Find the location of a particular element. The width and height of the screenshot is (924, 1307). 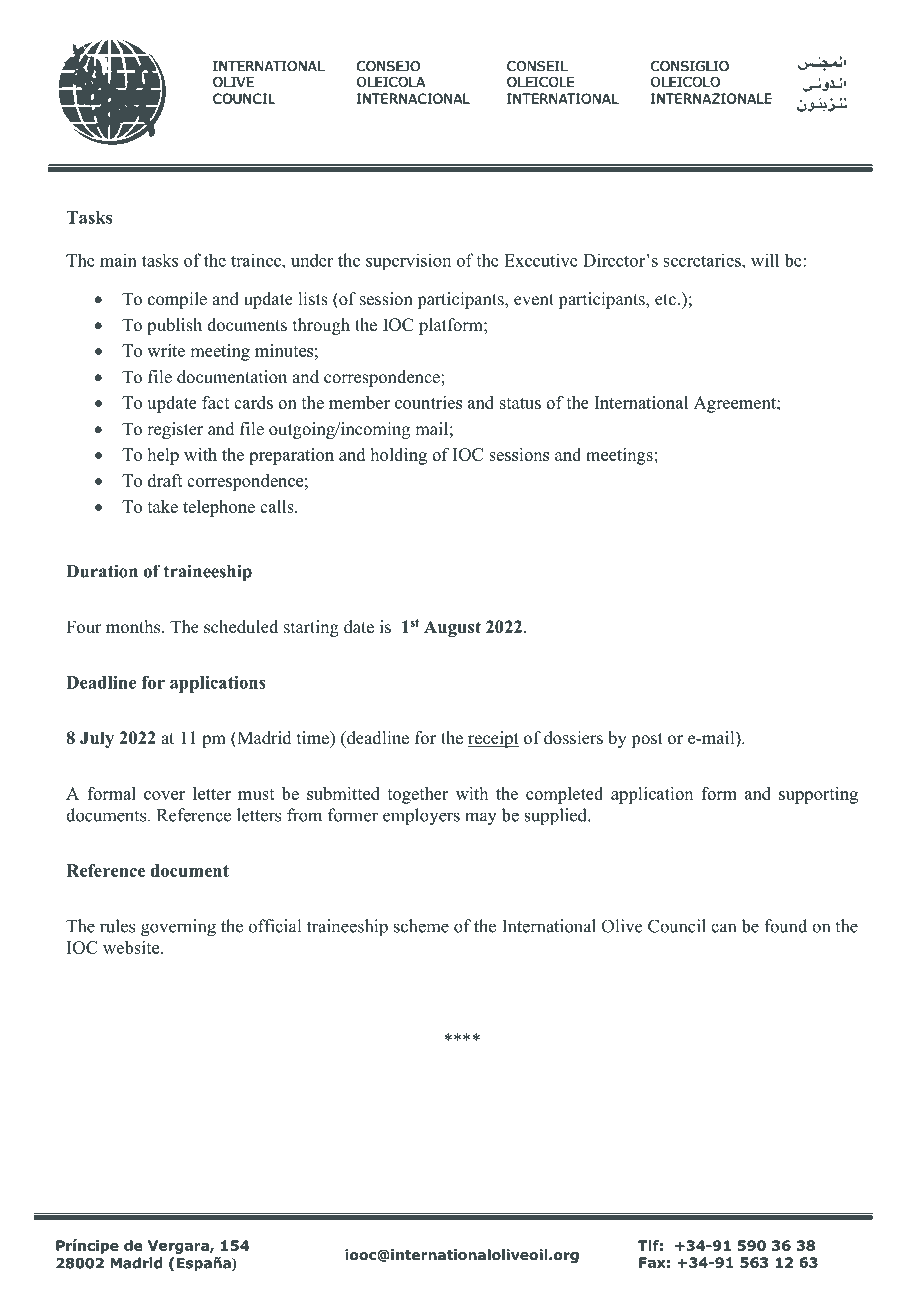

August is located at coordinates (452, 628).
